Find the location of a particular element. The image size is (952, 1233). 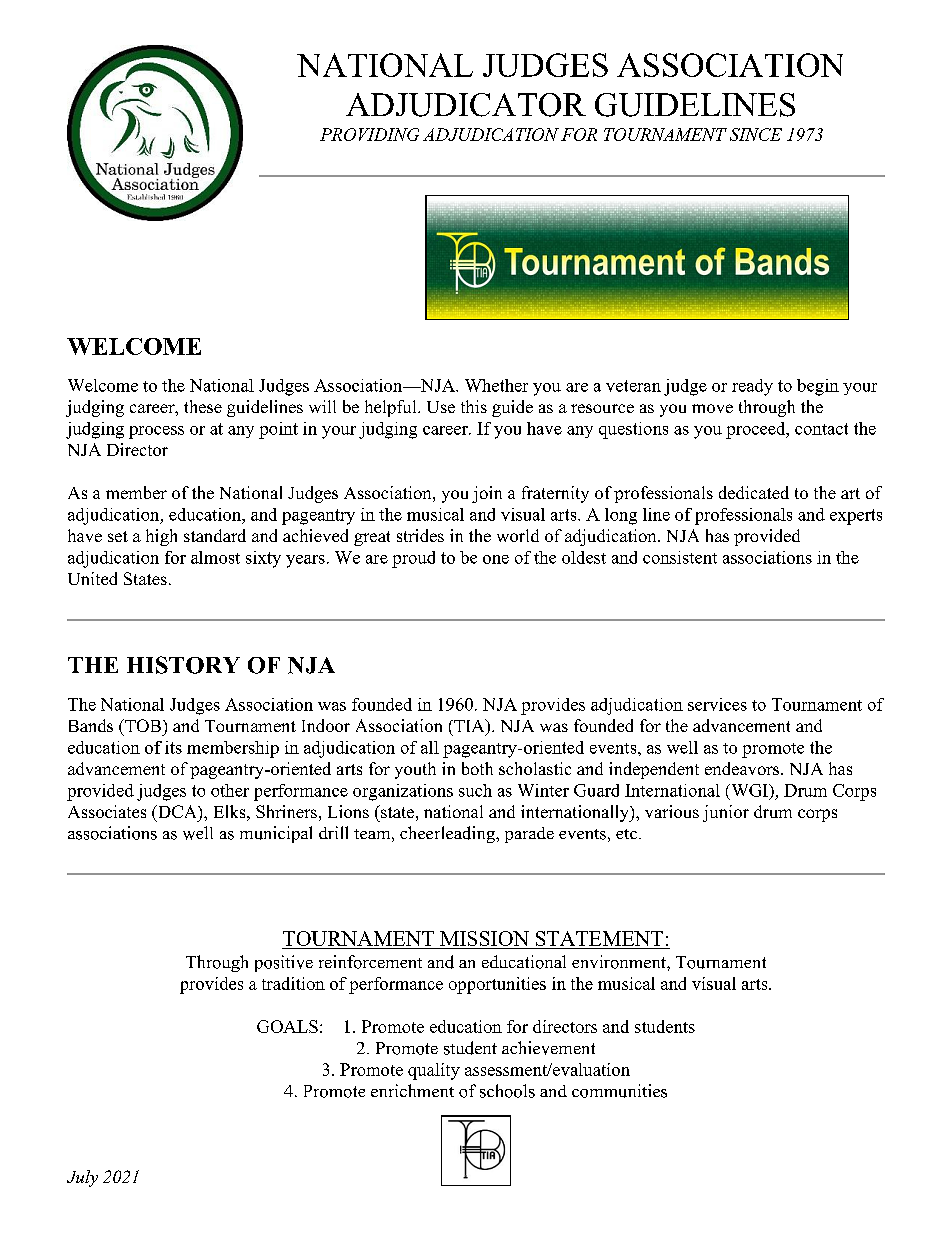

services is located at coordinates (717, 704).
